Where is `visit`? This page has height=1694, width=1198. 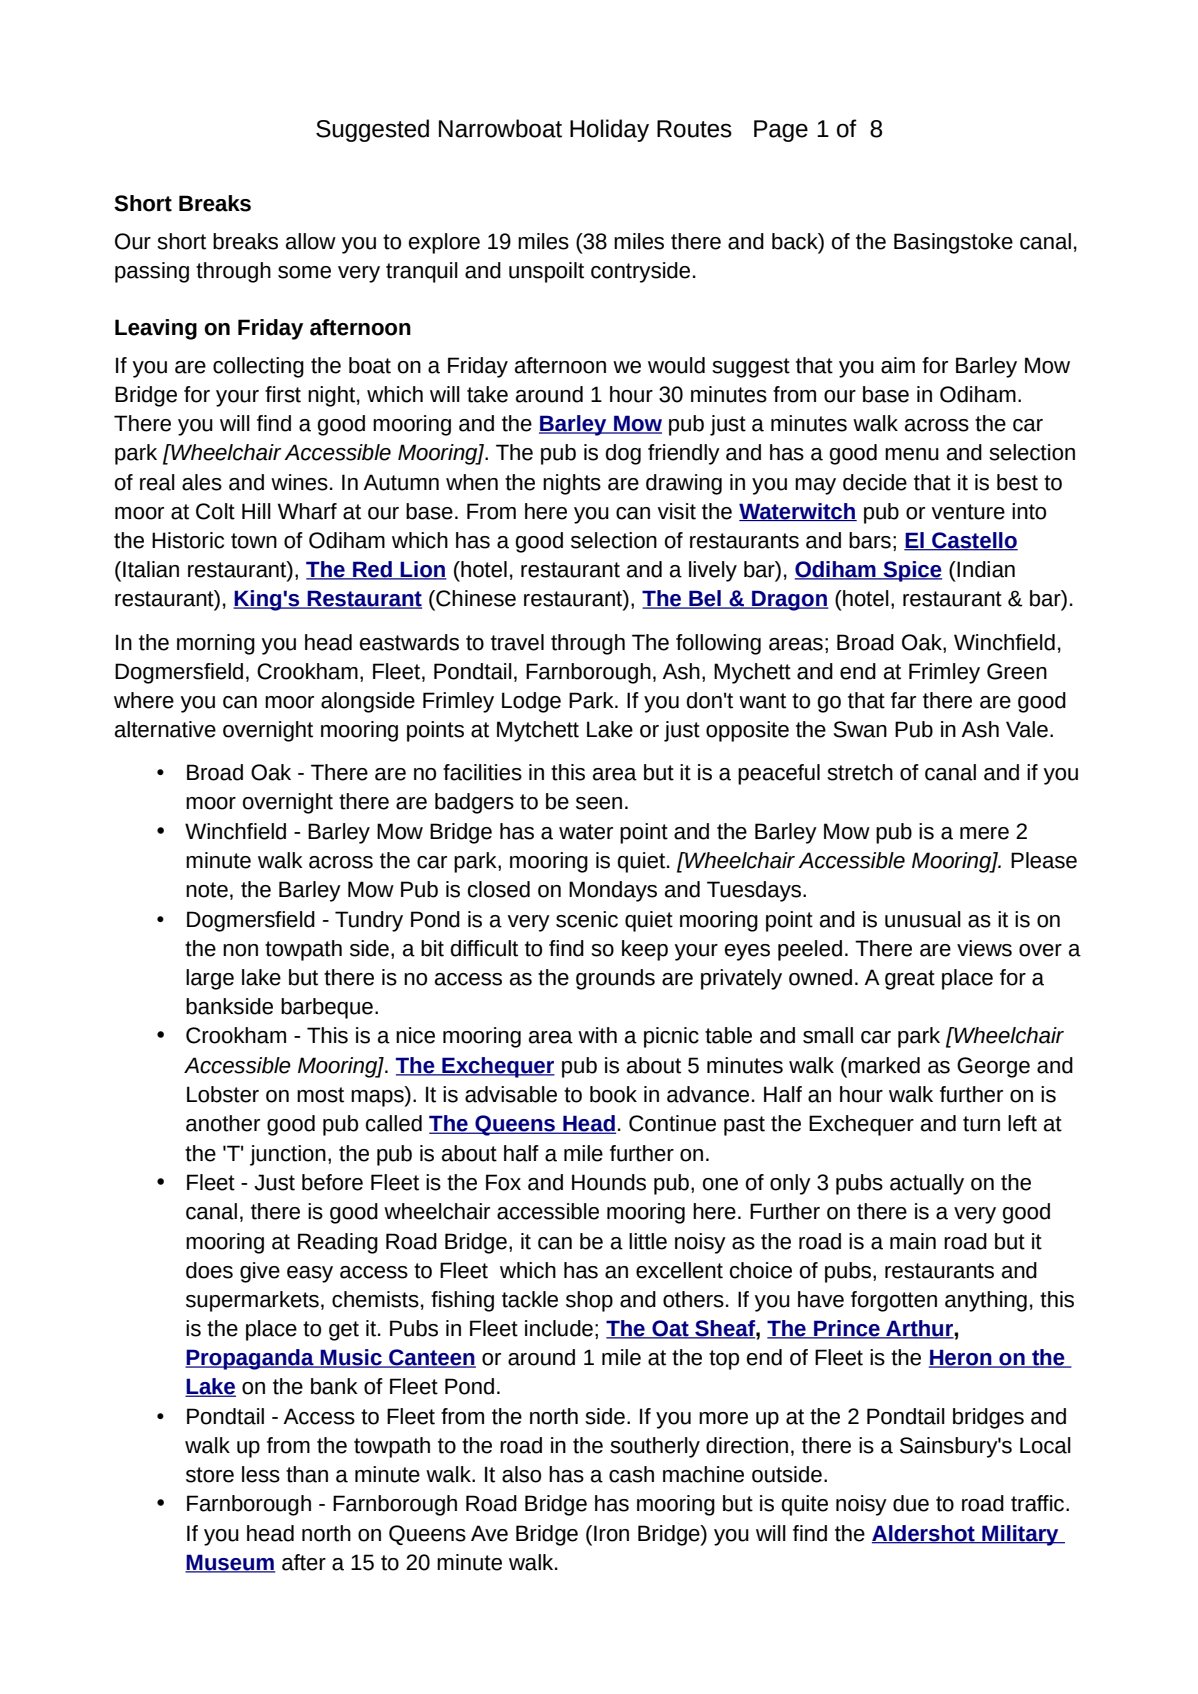 visit is located at coordinates (677, 511).
